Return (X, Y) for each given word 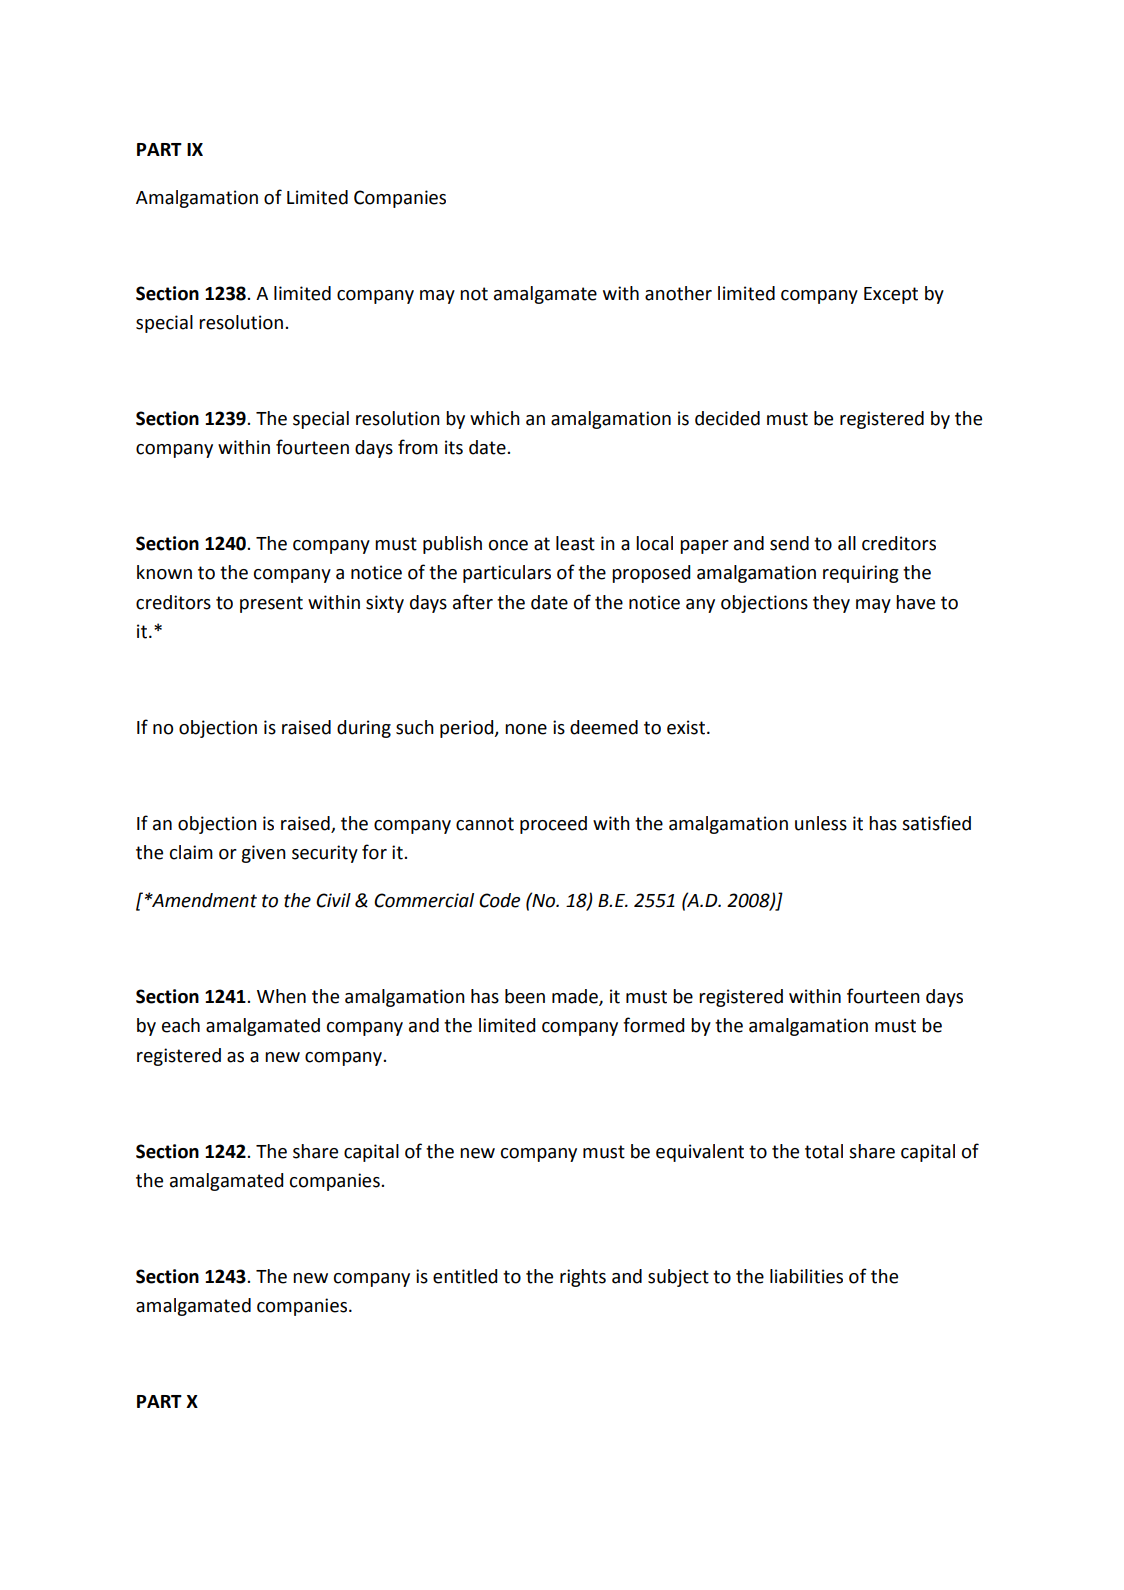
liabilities (806, 1276)
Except (891, 295)
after (473, 602)
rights (583, 1278)
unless (821, 823)
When (281, 996)
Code (499, 900)
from (418, 447)
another (678, 293)
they (831, 604)
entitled (465, 1276)
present (271, 604)
